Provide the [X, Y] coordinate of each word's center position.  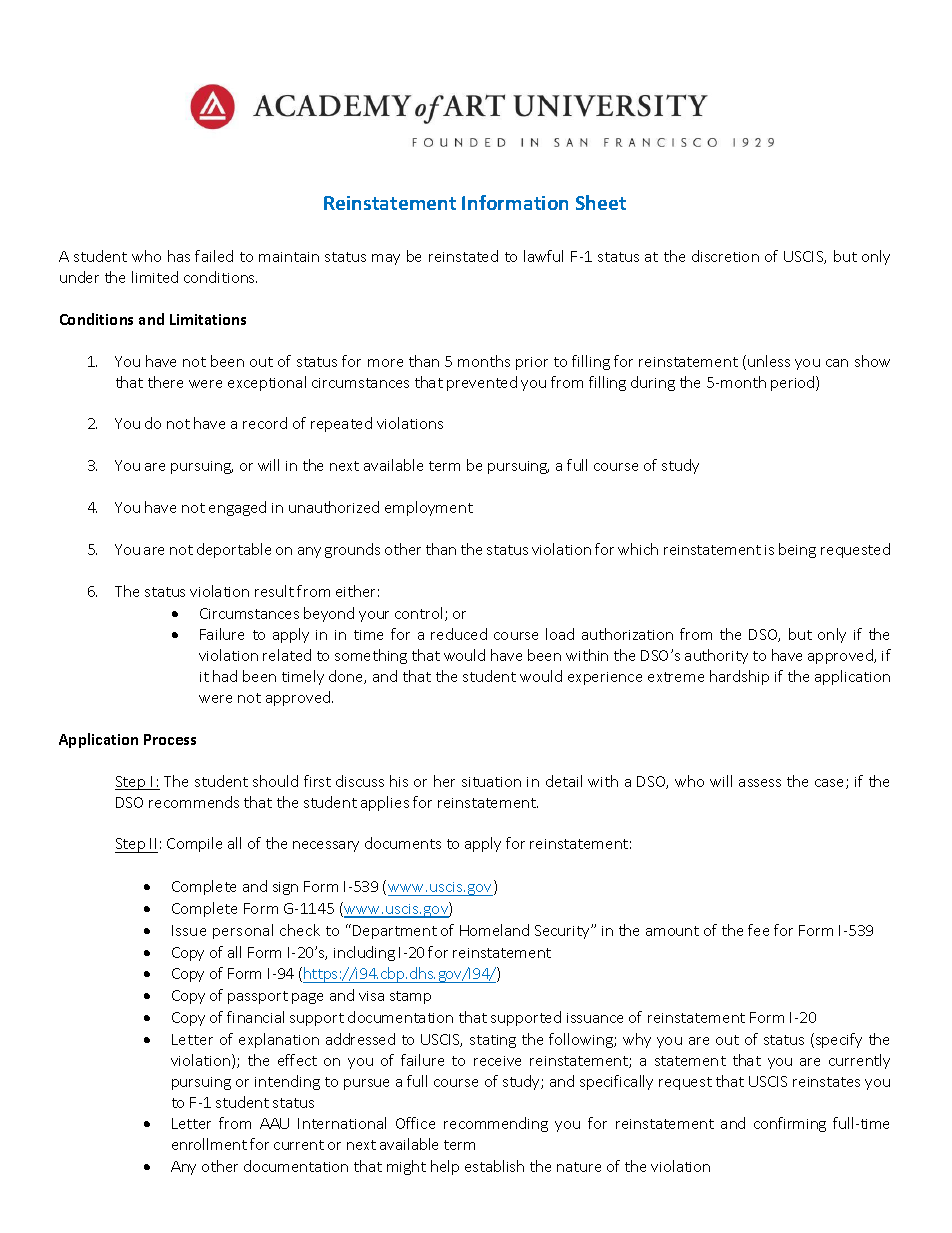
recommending [496, 1124]
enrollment [209, 1144]
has [179, 256]
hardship [739, 677]
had [225, 676]
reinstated [463, 256]
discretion [725, 256]
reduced [459, 634]
